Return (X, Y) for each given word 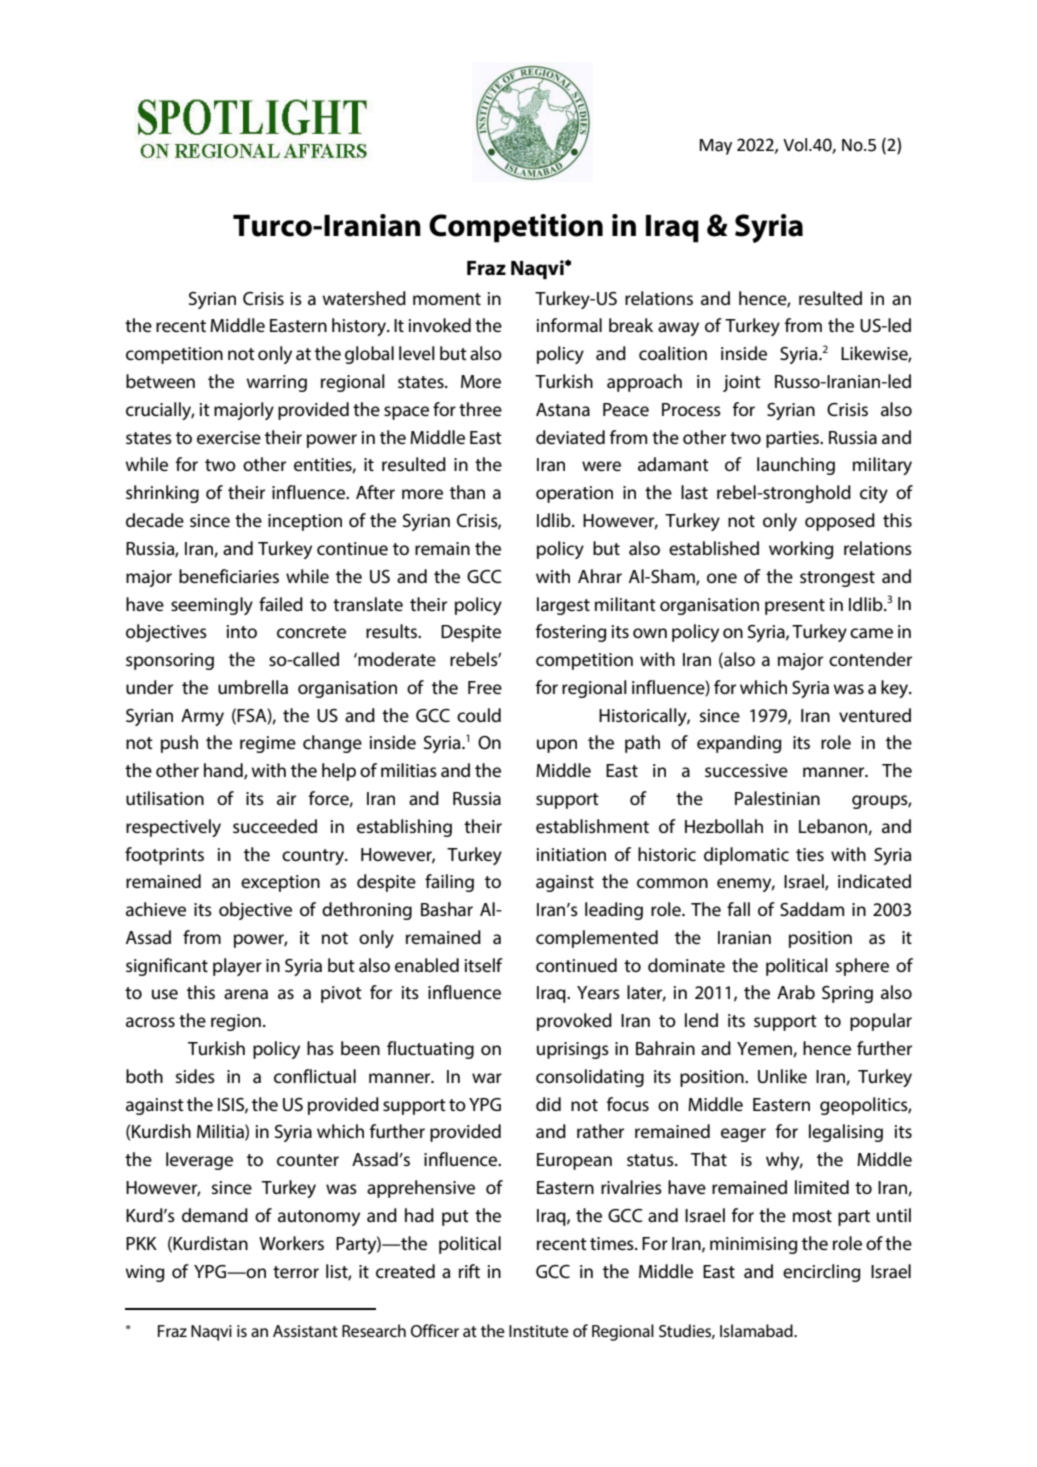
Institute (539, 1331)
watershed (364, 298)
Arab (796, 992)
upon (557, 746)
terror (296, 1272)
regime (268, 744)
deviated (570, 437)
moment (447, 299)
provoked (574, 1022)
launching (796, 466)
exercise (229, 437)
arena (246, 994)
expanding (739, 744)
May (716, 147)
